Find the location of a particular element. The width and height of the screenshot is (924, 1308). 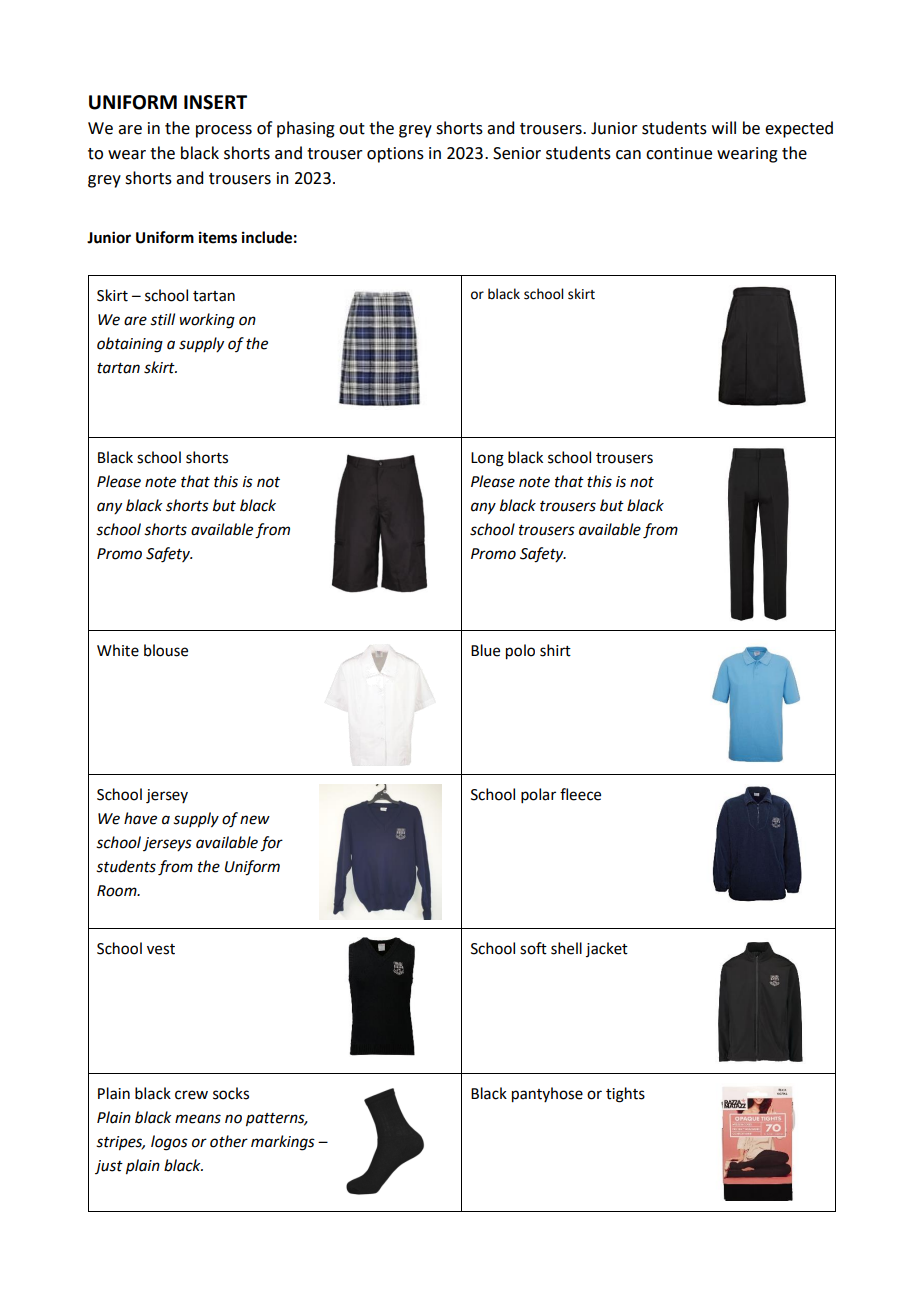

Room is located at coordinates (118, 891).
